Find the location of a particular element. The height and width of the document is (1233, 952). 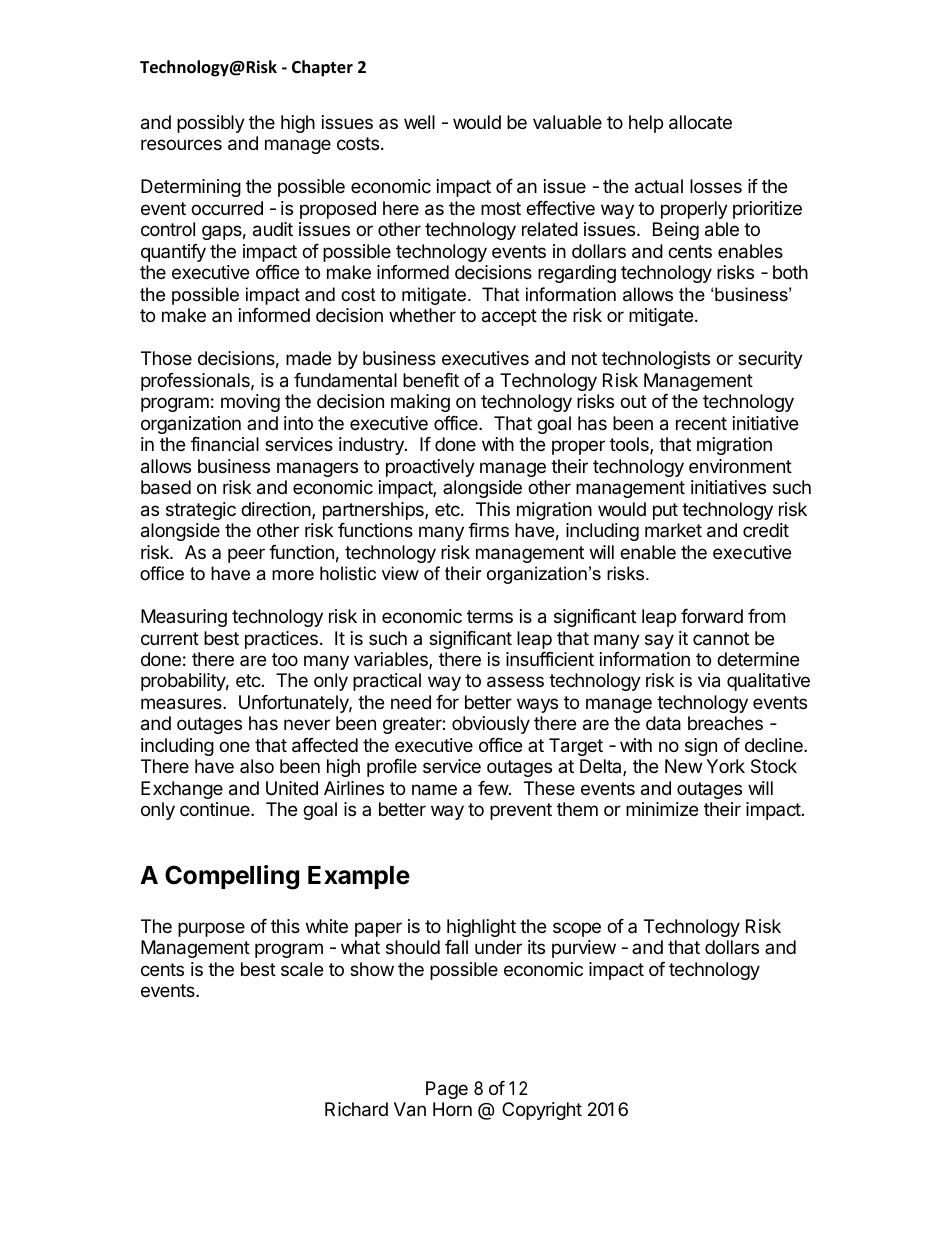

allocate is located at coordinates (700, 122).
